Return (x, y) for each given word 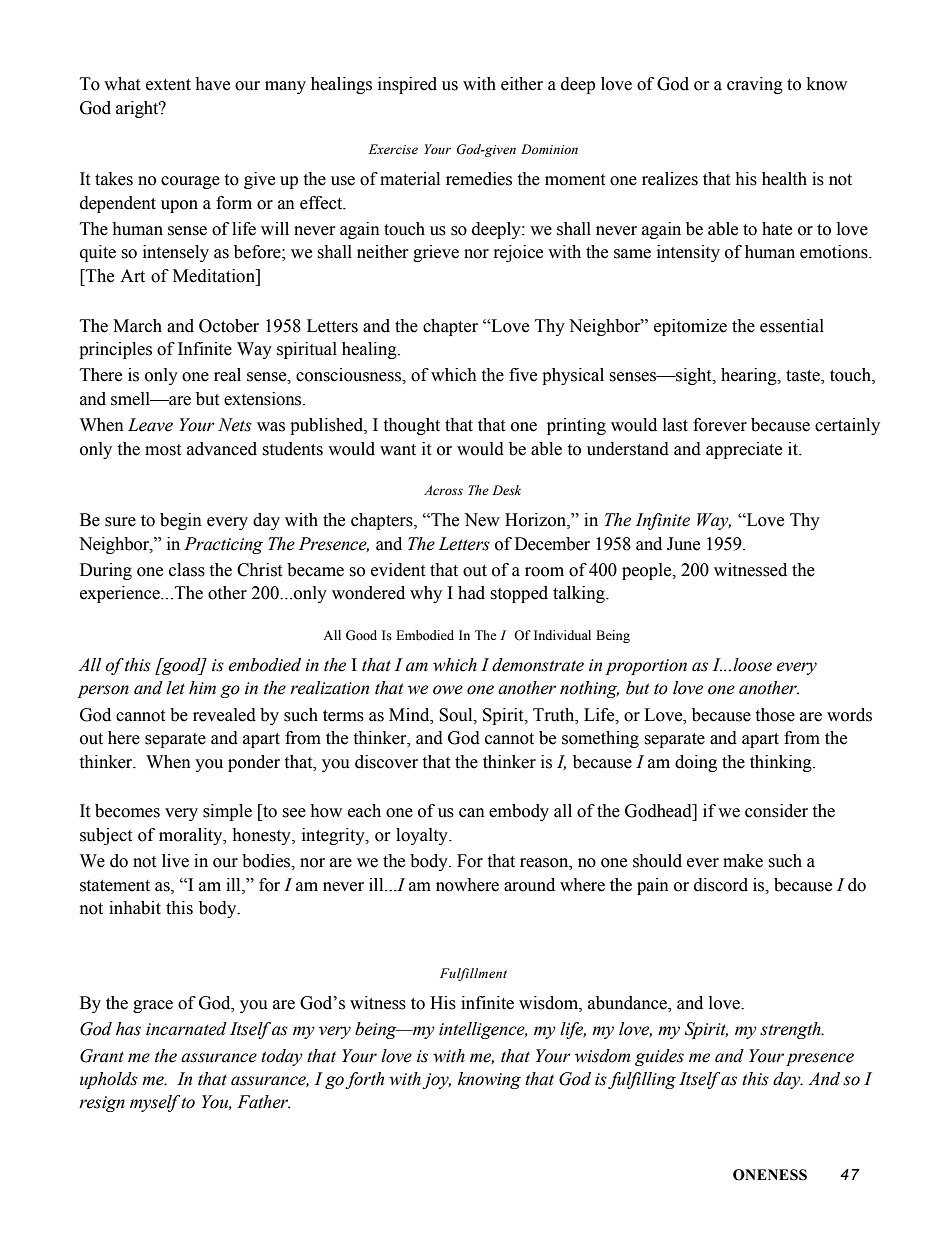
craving (755, 85)
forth (364, 1080)
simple (227, 812)
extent (168, 85)
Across (443, 490)
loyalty (423, 836)
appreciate (744, 450)
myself (156, 1103)
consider (776, 811)
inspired (407, 85)
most (163, 450)
